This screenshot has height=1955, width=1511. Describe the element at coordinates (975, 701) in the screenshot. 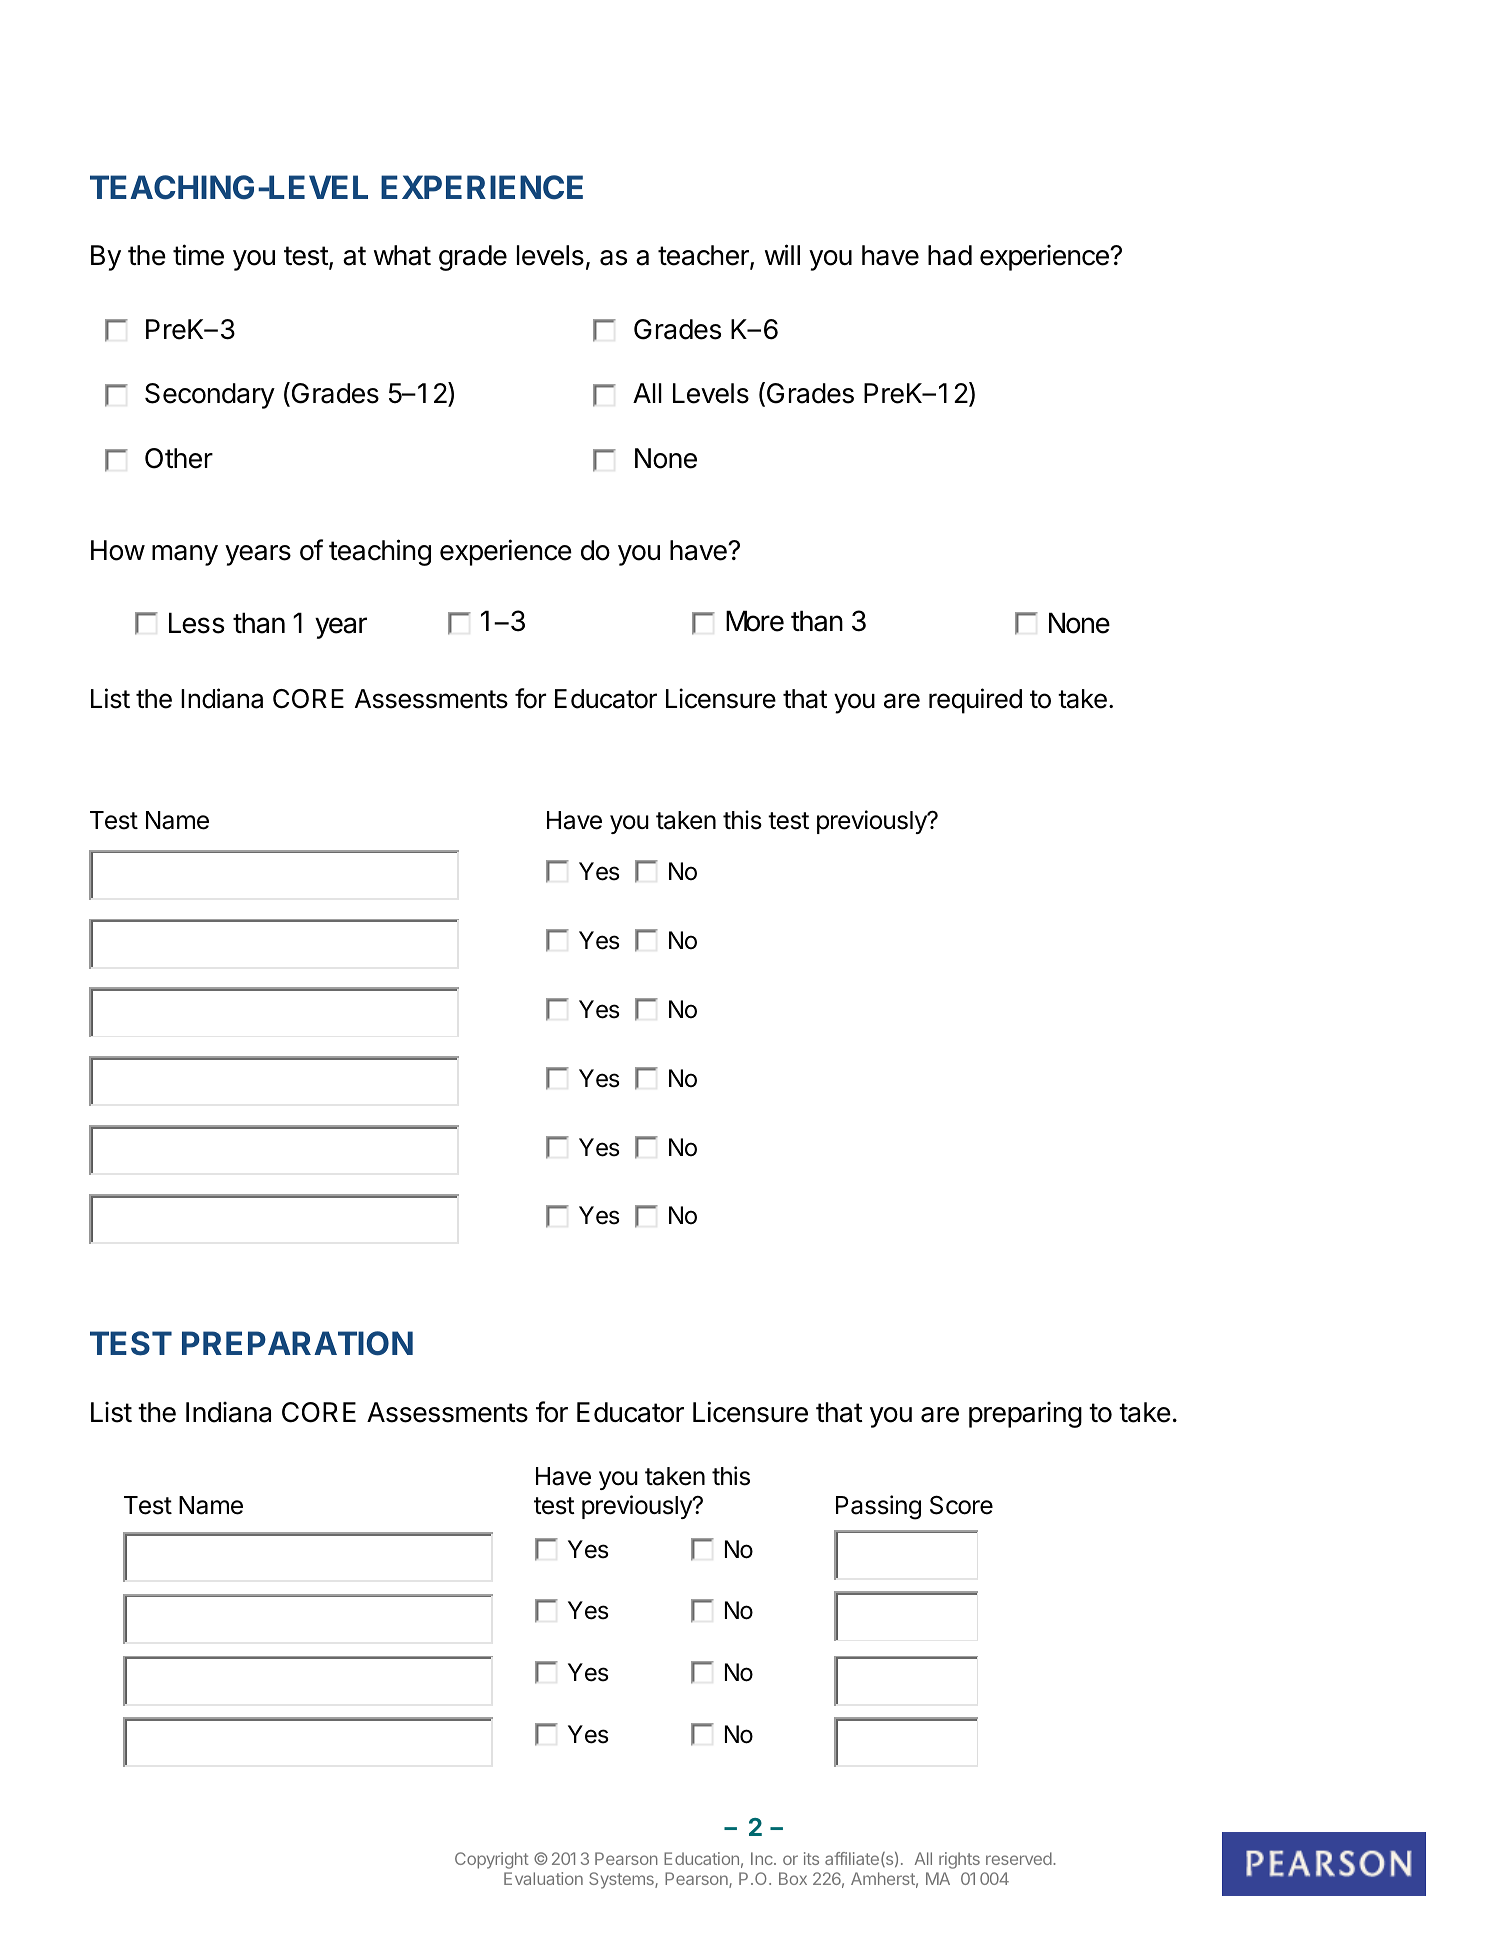

I see `required` at that location.
